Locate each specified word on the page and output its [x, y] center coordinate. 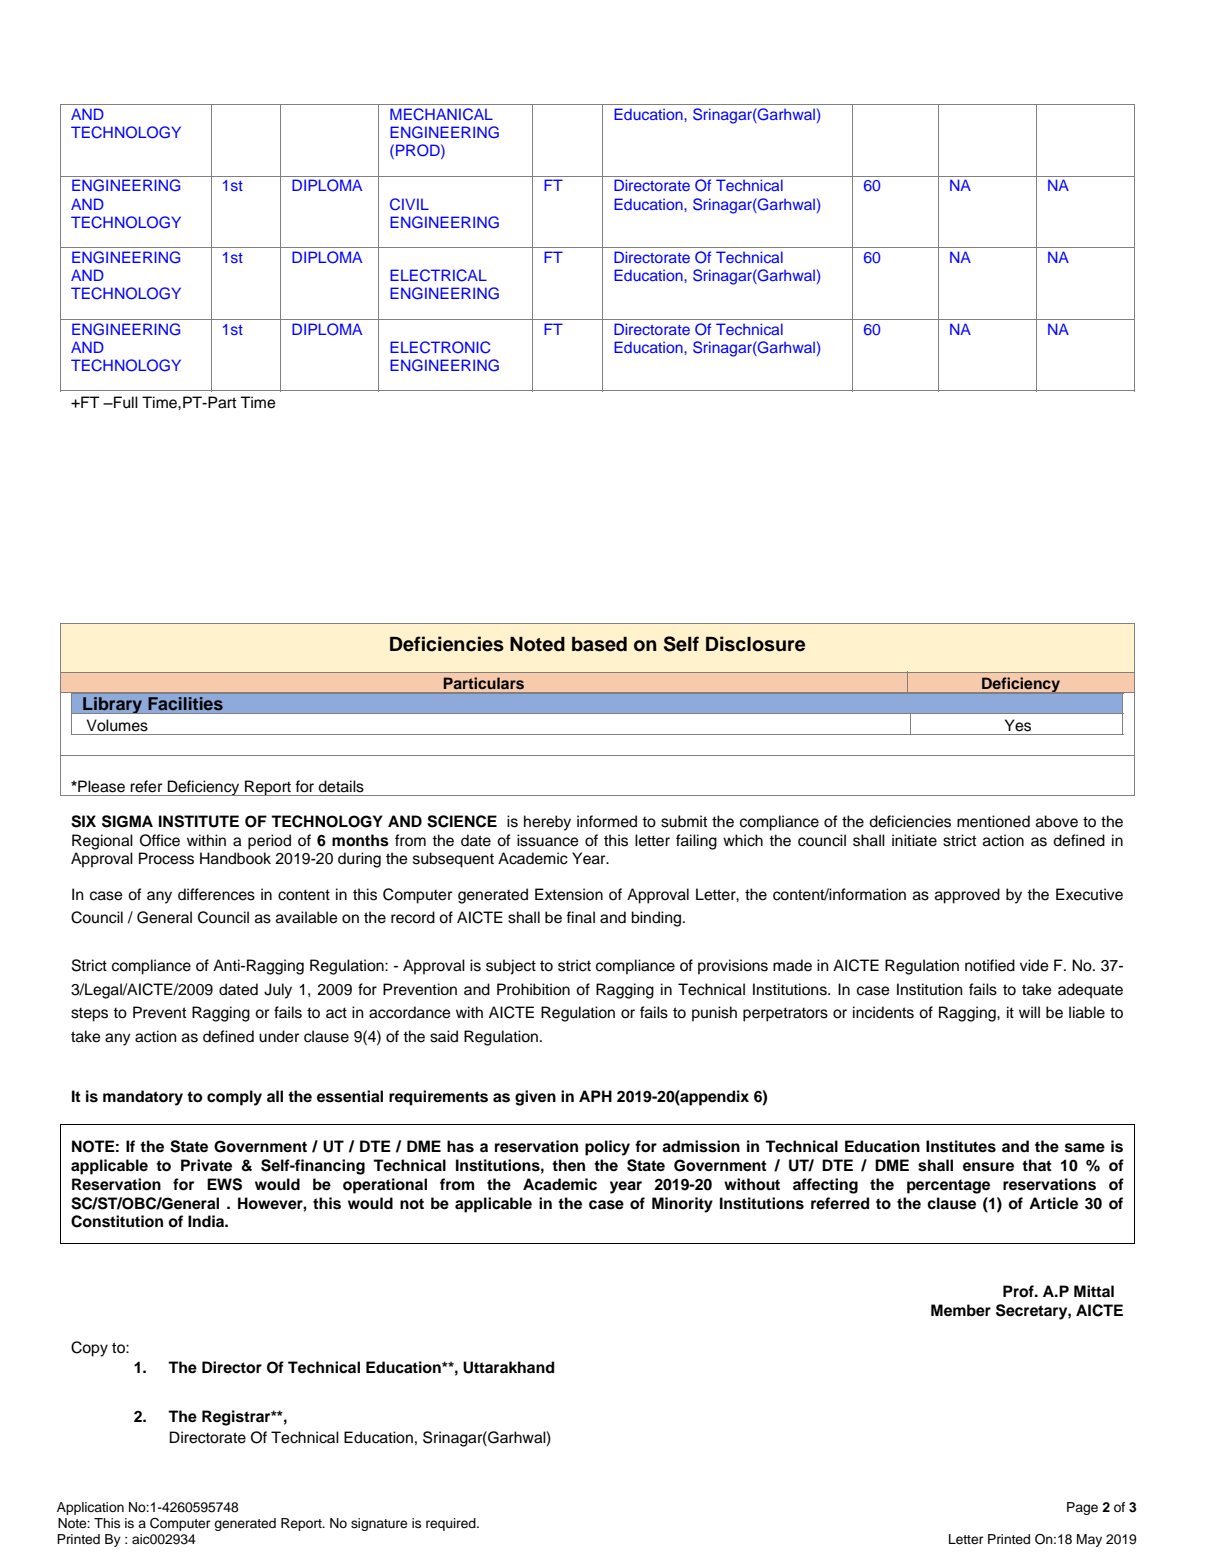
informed [607, 821]
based [599, 644]
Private [206, 1165]
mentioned [993, 821]
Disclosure [755, 644]
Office [160, 840]
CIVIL [409, 204]
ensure [988, 1167]
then [568, 1165]
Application [90, 1508]
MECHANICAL [441, 114]
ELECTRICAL [438, 275]
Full [125, 402]
